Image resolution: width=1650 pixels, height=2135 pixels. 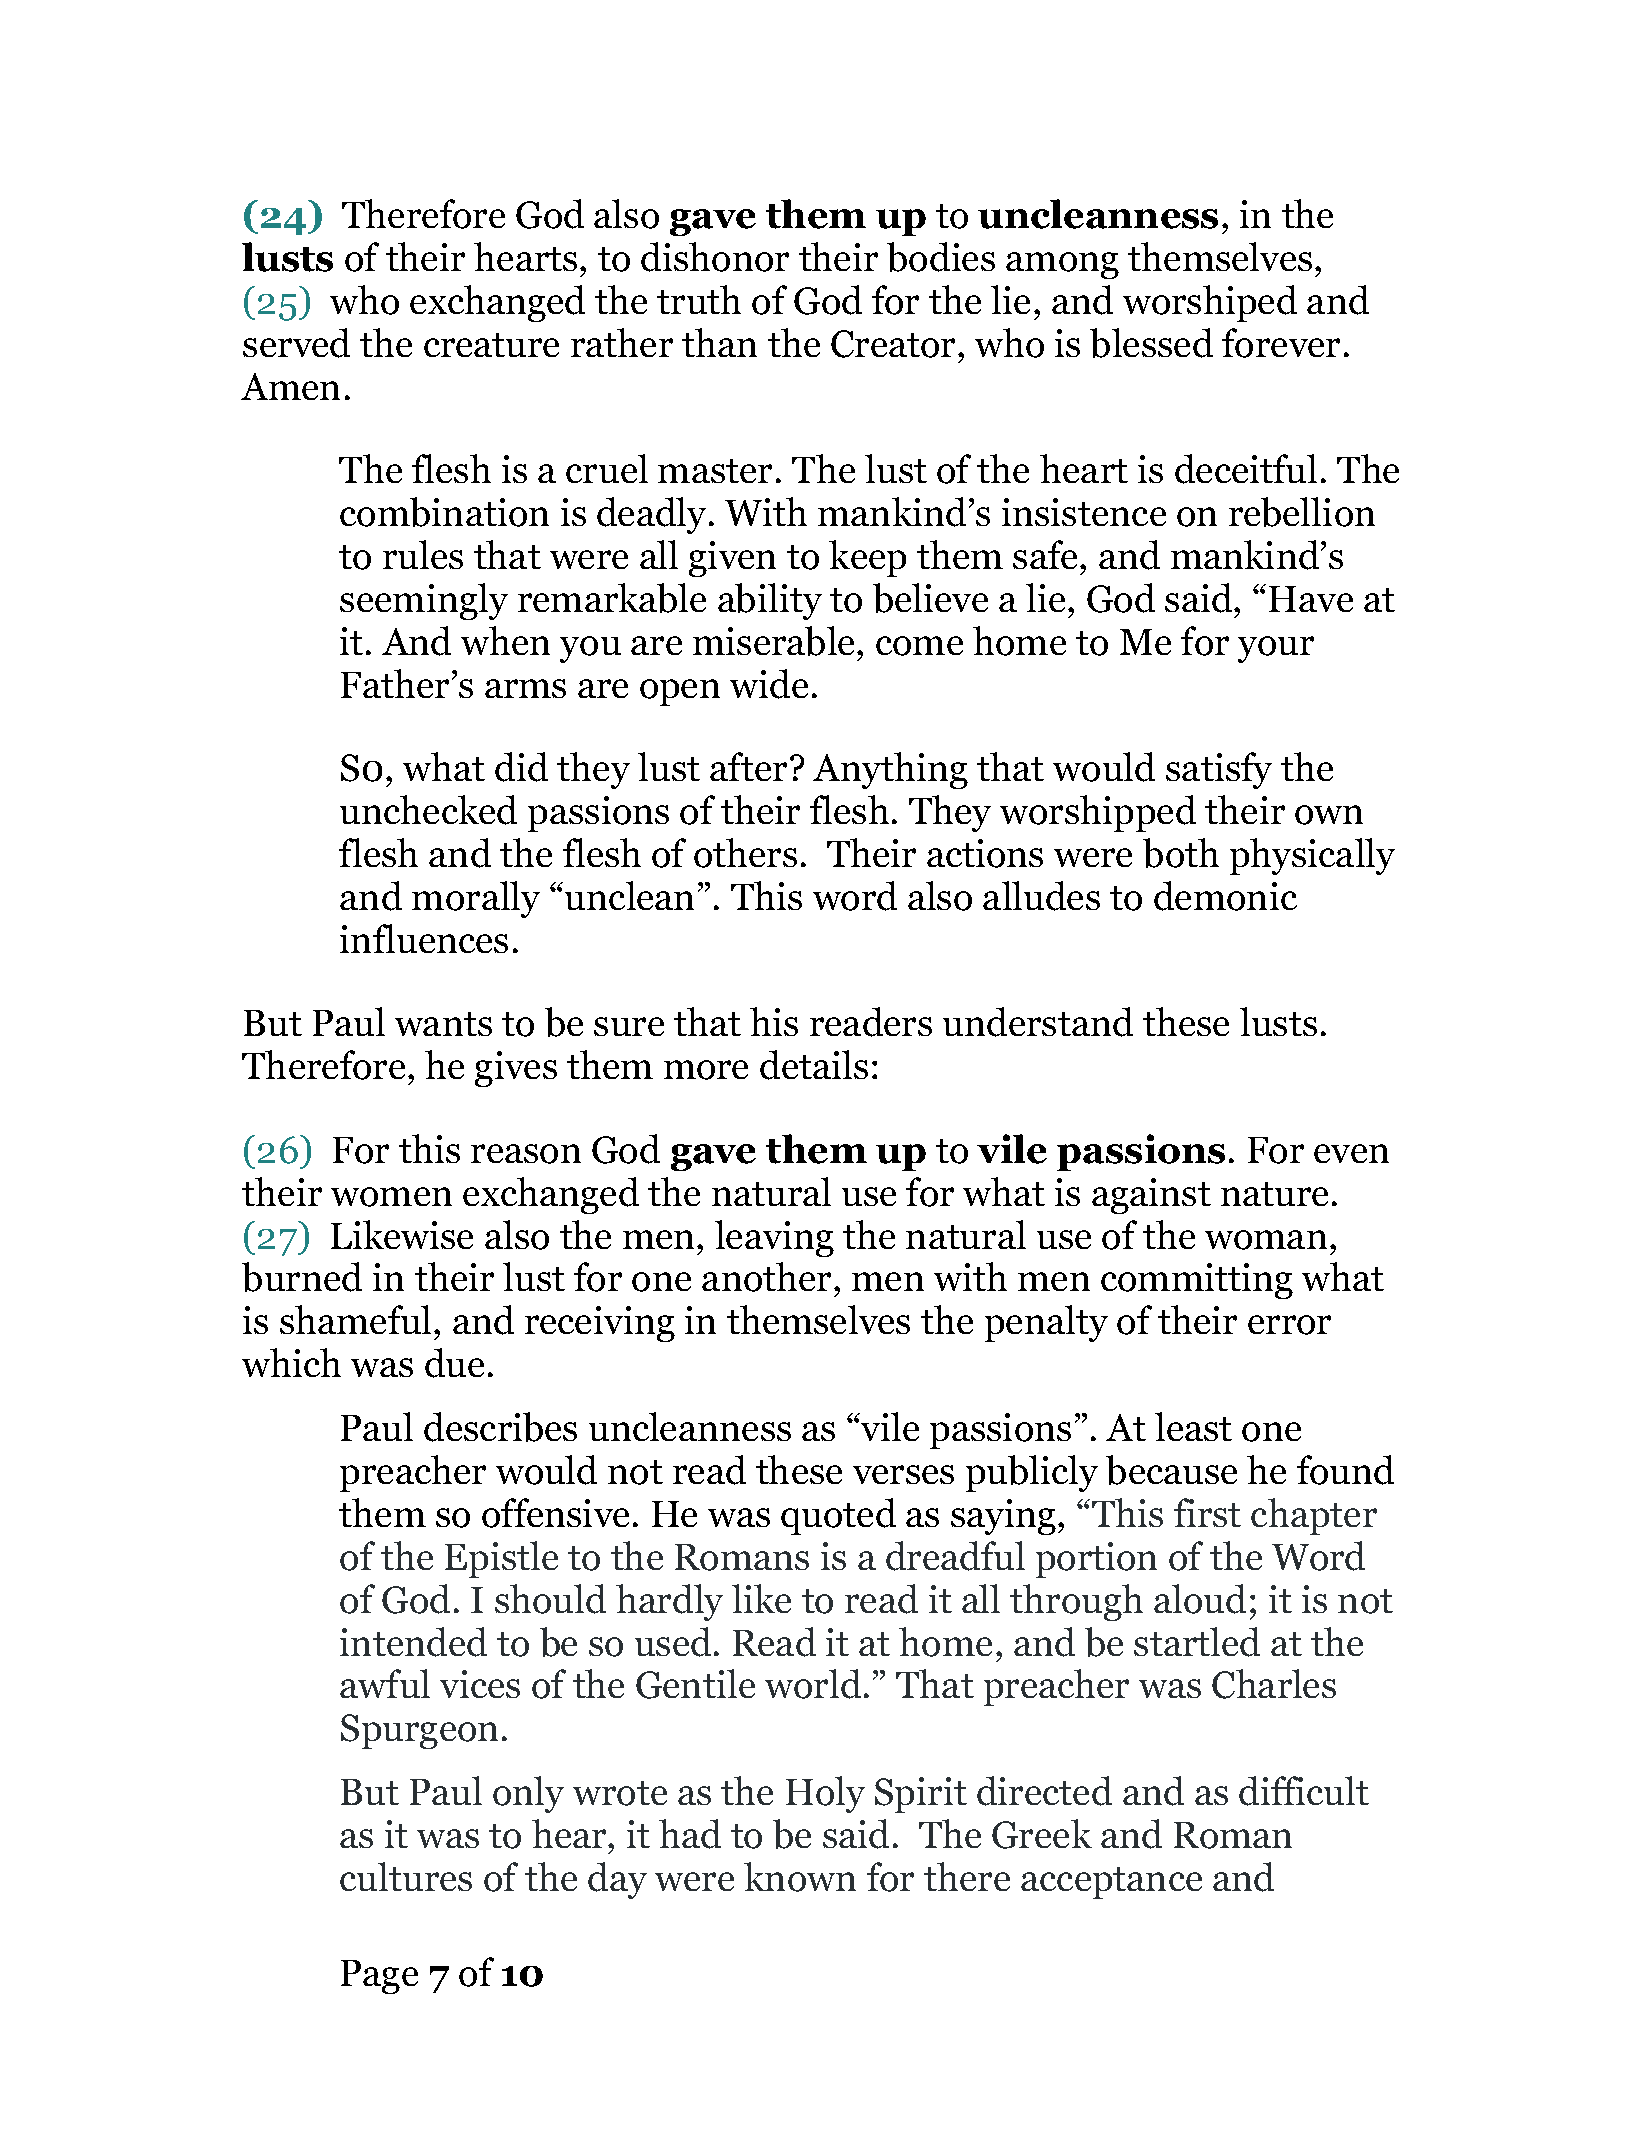 I want to click on known, so click(x=800, y=1877).
